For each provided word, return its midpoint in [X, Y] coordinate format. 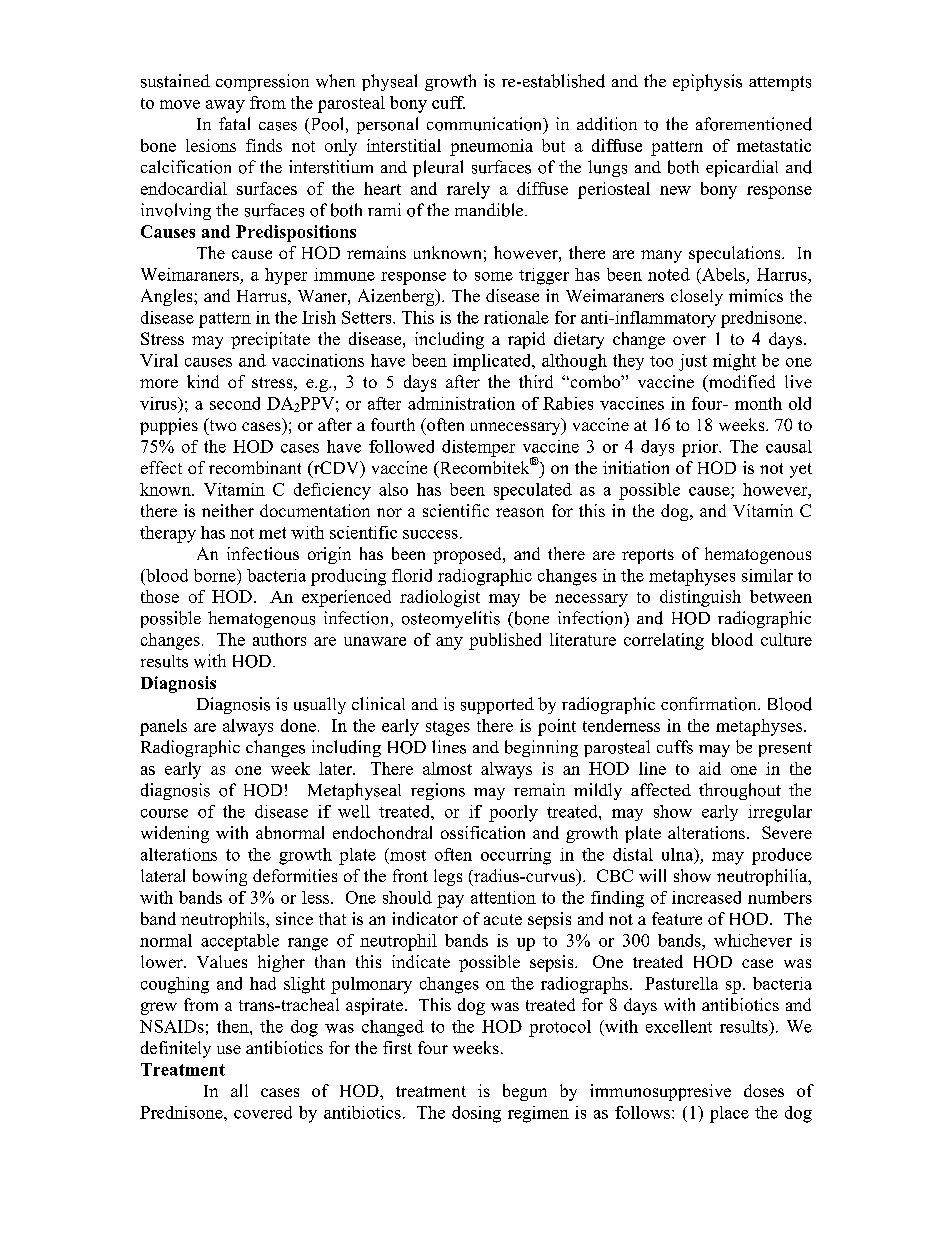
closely [697, 297]
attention [503, 897]
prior [701, 448]
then [234, 1026]
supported [497, 705]
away [225, 106]
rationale [516, 317]
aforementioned [754, 124]
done [298, 725]
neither [228, 510]
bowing [220, 877]
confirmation [710, 704]
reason [520, 512]
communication [486, 125]
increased [706, 897]
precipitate [270, 340]
